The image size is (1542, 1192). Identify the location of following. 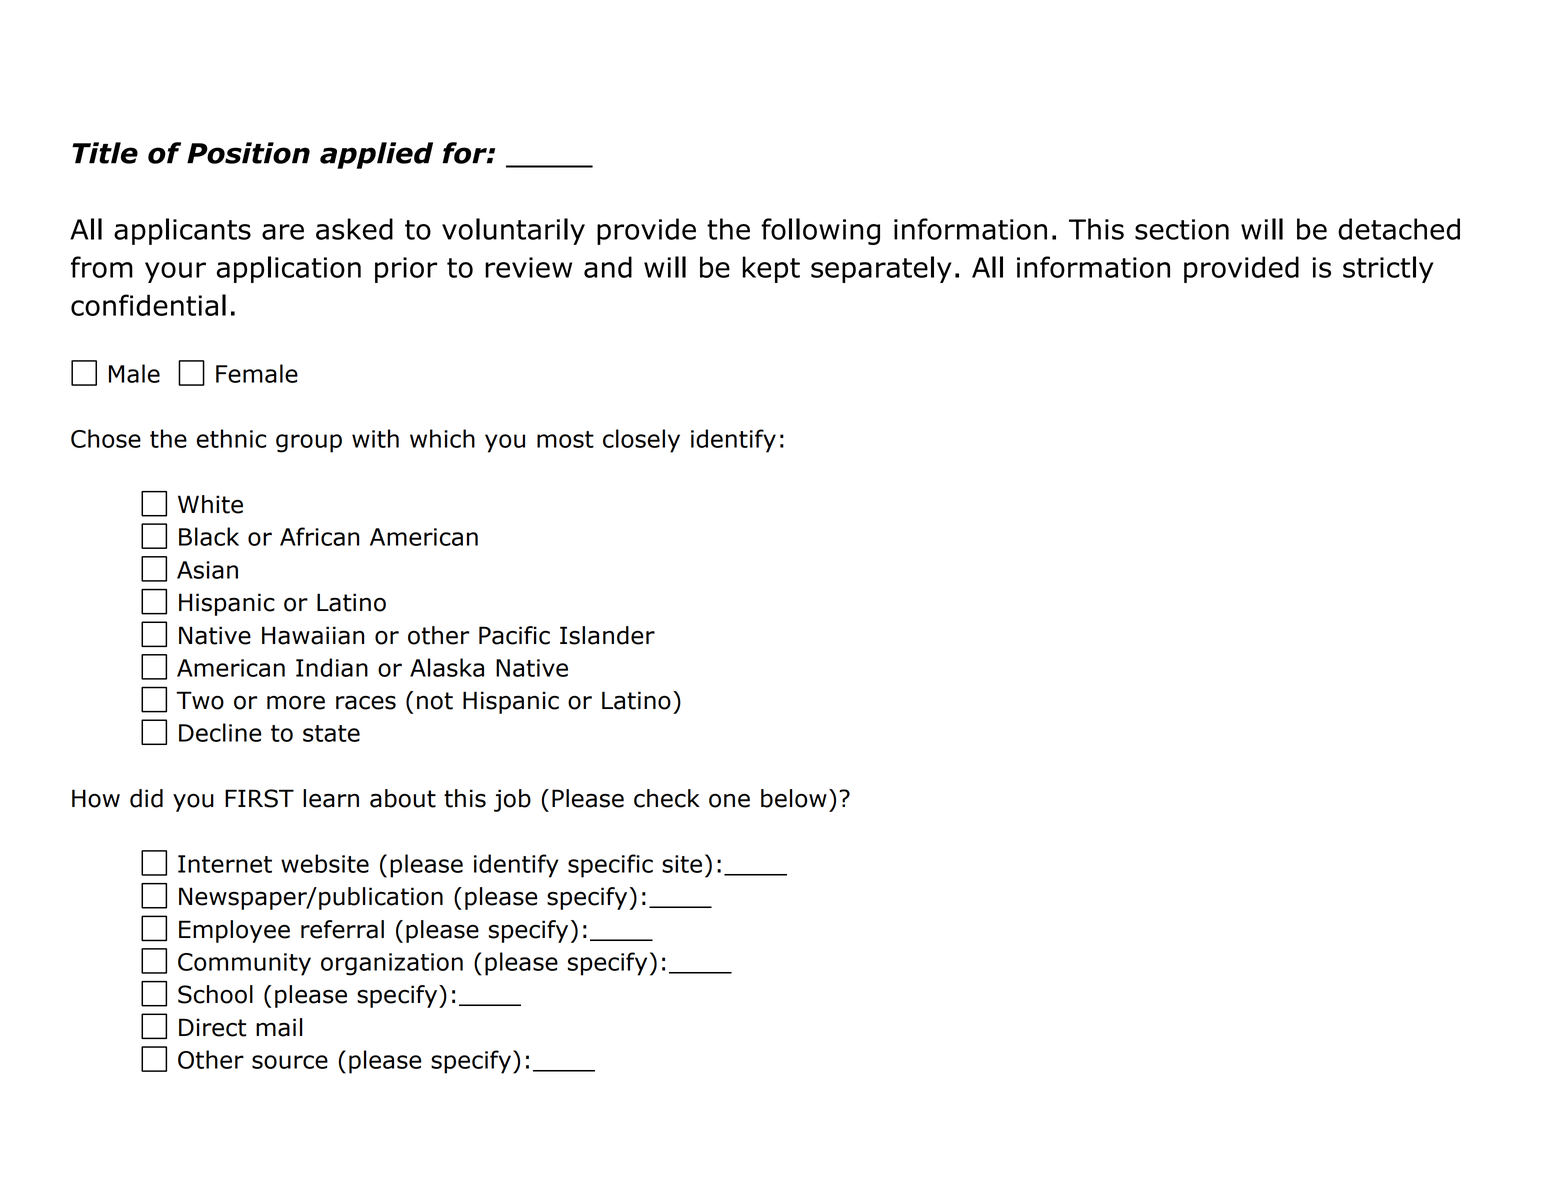
(820, 231).
